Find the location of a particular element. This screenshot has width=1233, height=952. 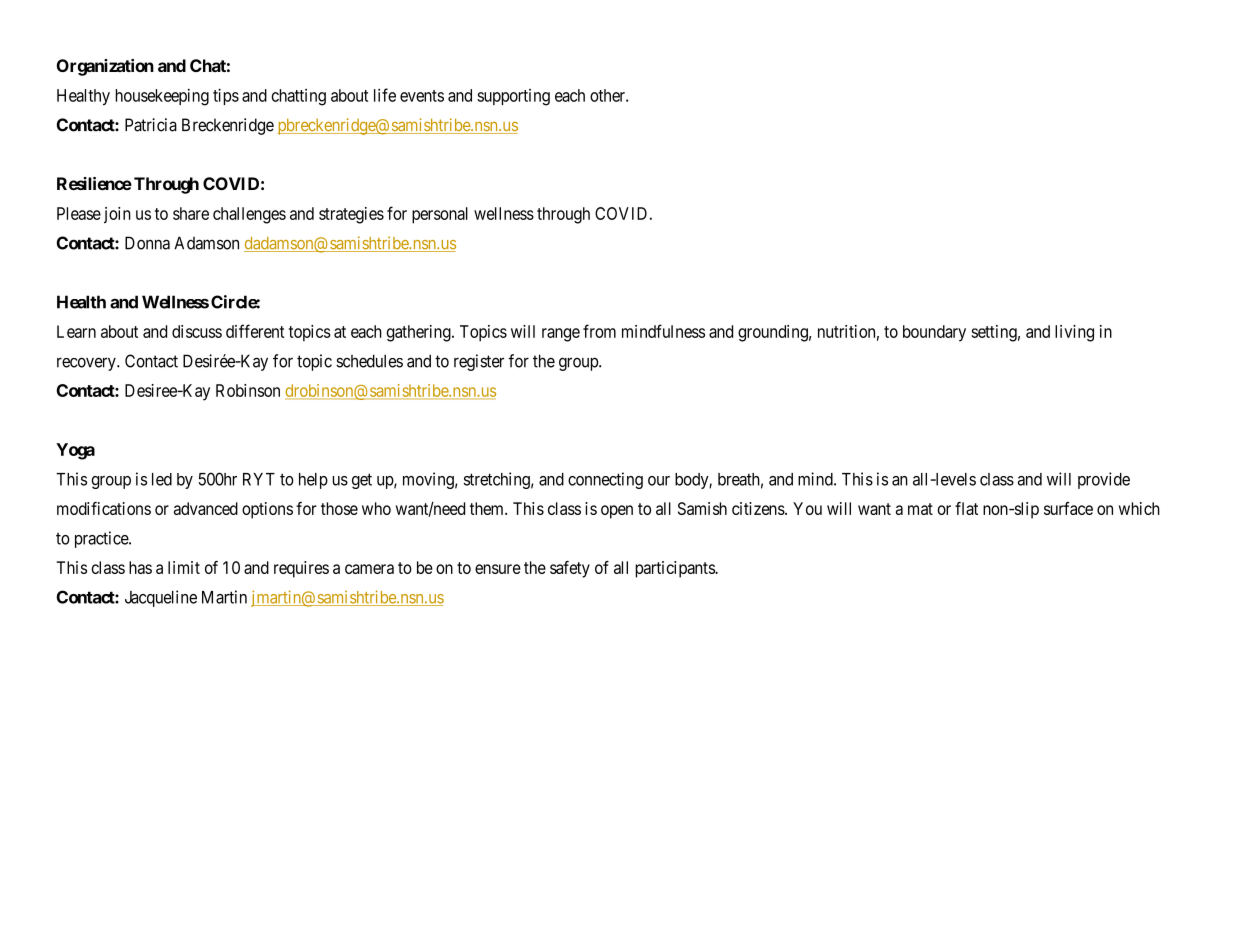

limit is located at coordinates (184, 567).
